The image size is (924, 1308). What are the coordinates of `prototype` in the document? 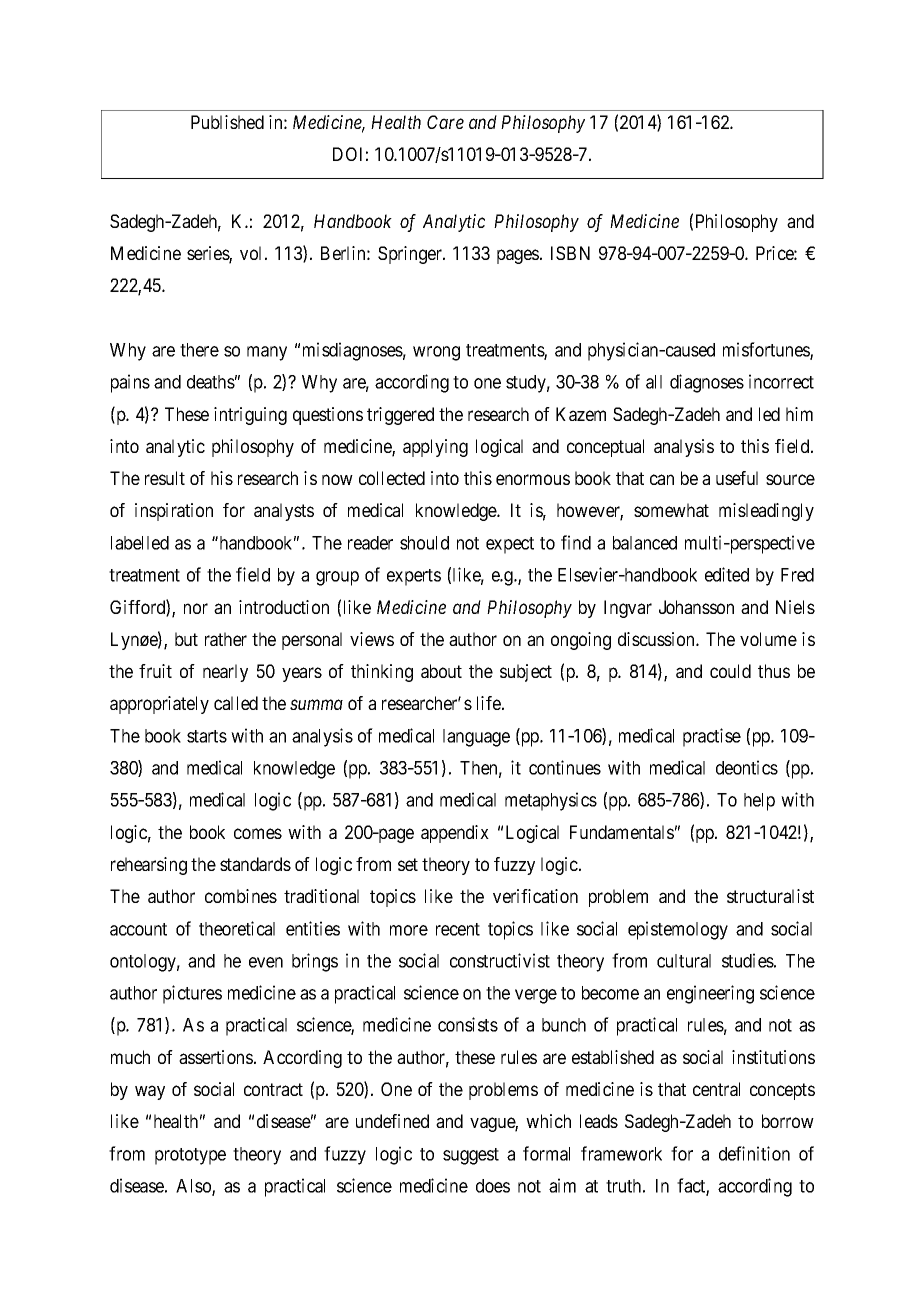 It's located at (190, 1156).
